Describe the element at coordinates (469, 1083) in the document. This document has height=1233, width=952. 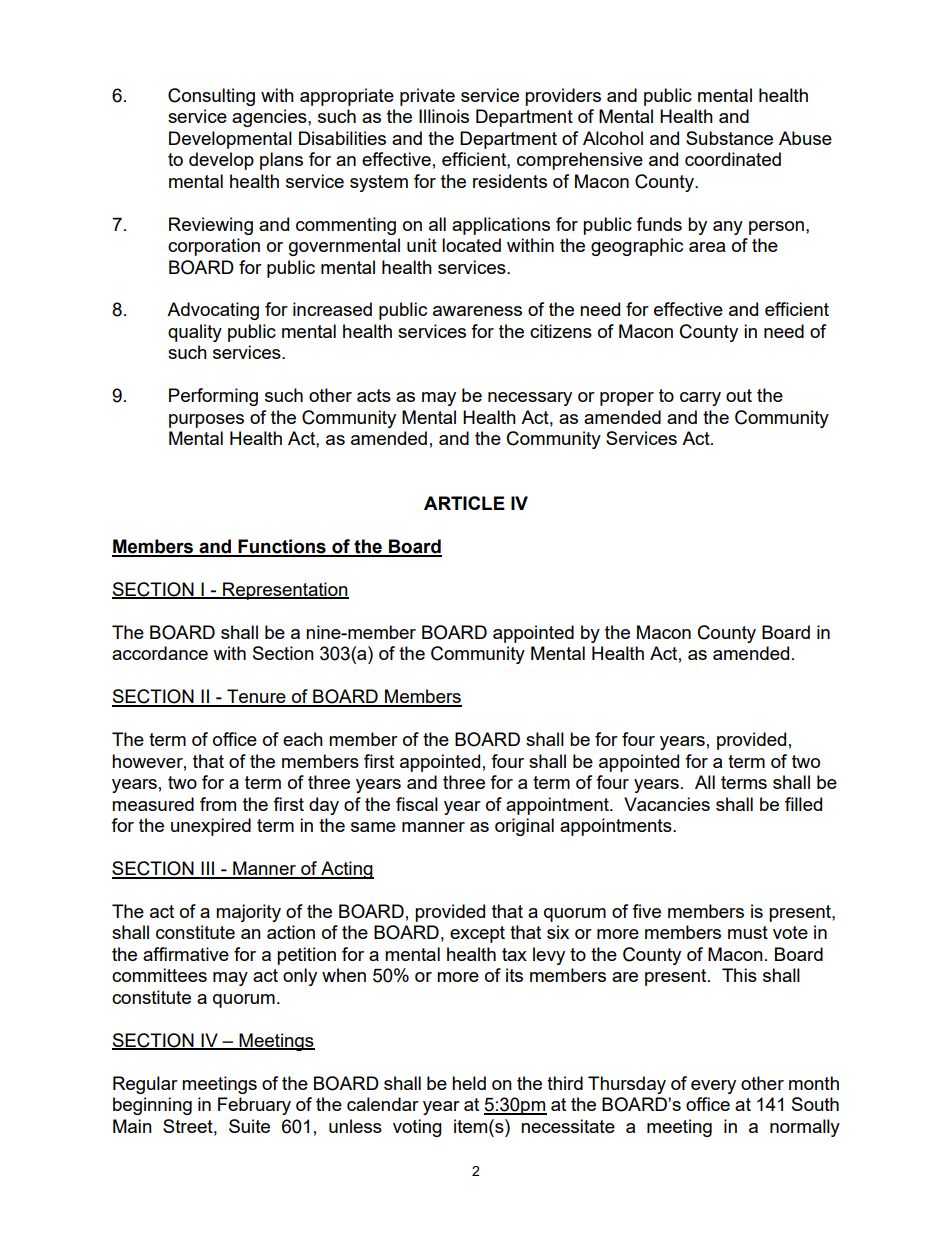
I see `held` at that location.
